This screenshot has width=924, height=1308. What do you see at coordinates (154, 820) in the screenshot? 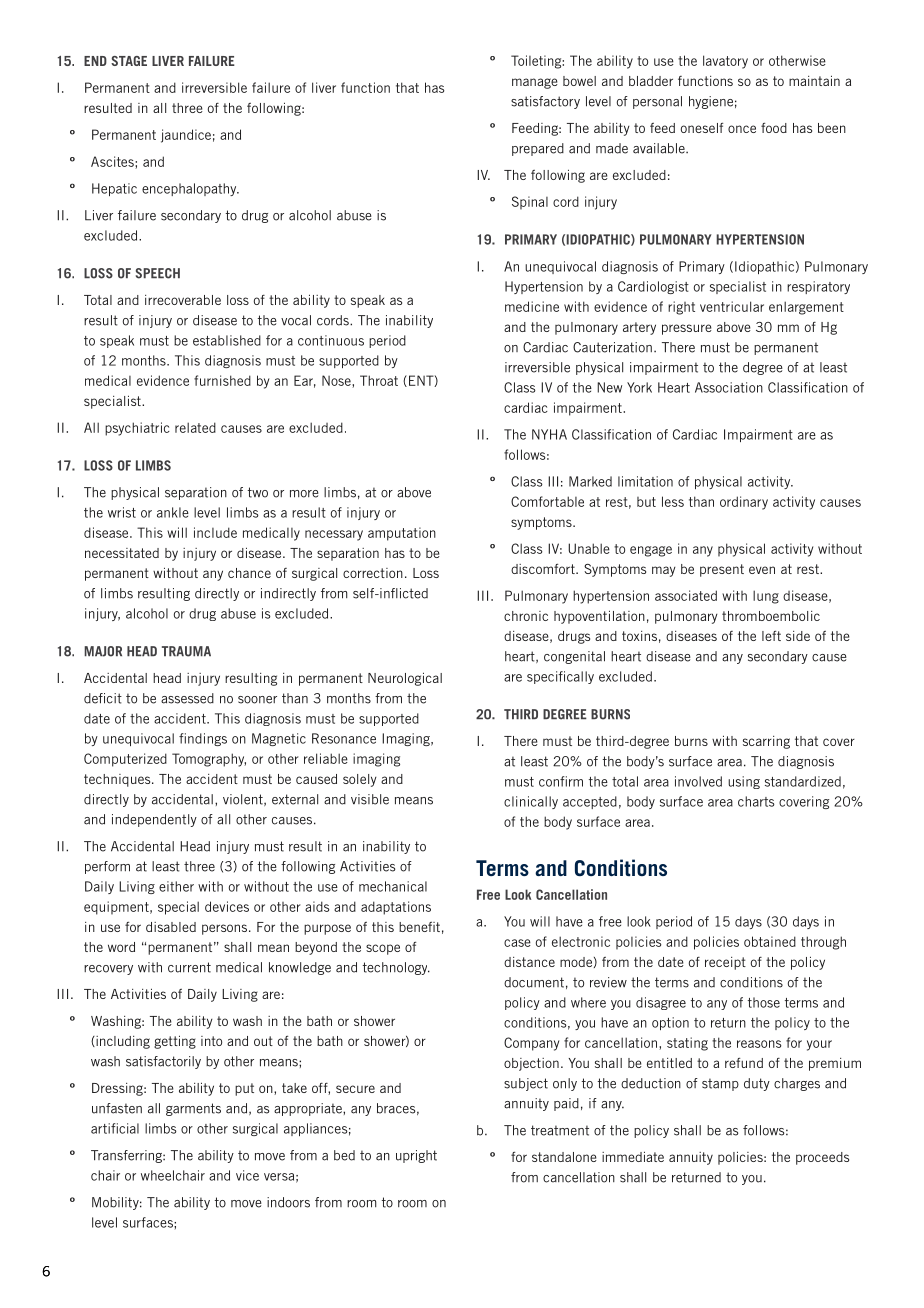
I see `independently` at bounding box center [154, 820].
